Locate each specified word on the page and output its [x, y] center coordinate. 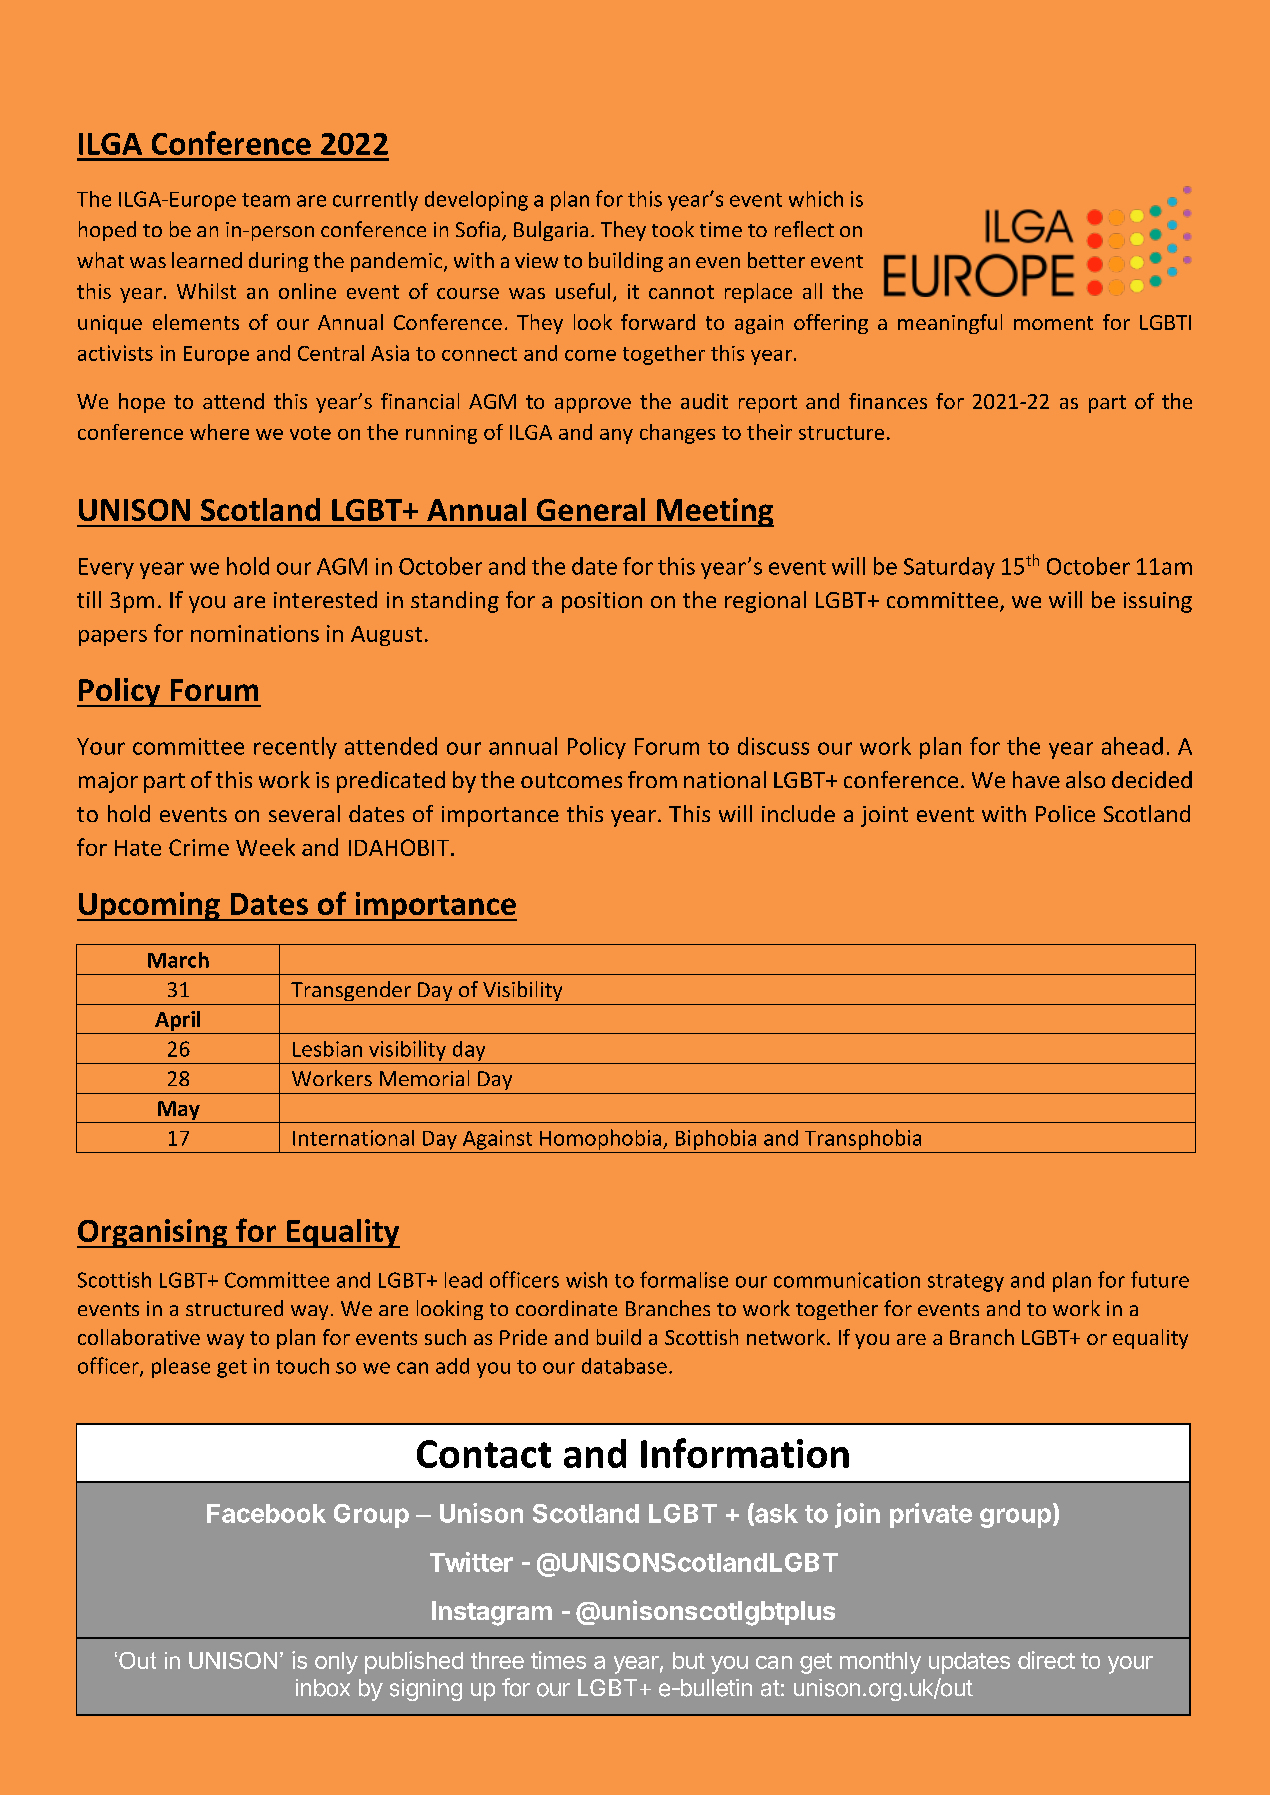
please [181, 1368]
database [624, 1366]
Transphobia [863, 1139]
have [1036, 779]
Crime [199, 847]
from [652, 779]
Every [106, 568]
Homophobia [602, 1139]
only [336, 1663]
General [591, 509]
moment [1053, 323]
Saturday [949, 568]
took [673, 229]
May [179, 1110]
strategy [966, 1283]
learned [207, 260]
